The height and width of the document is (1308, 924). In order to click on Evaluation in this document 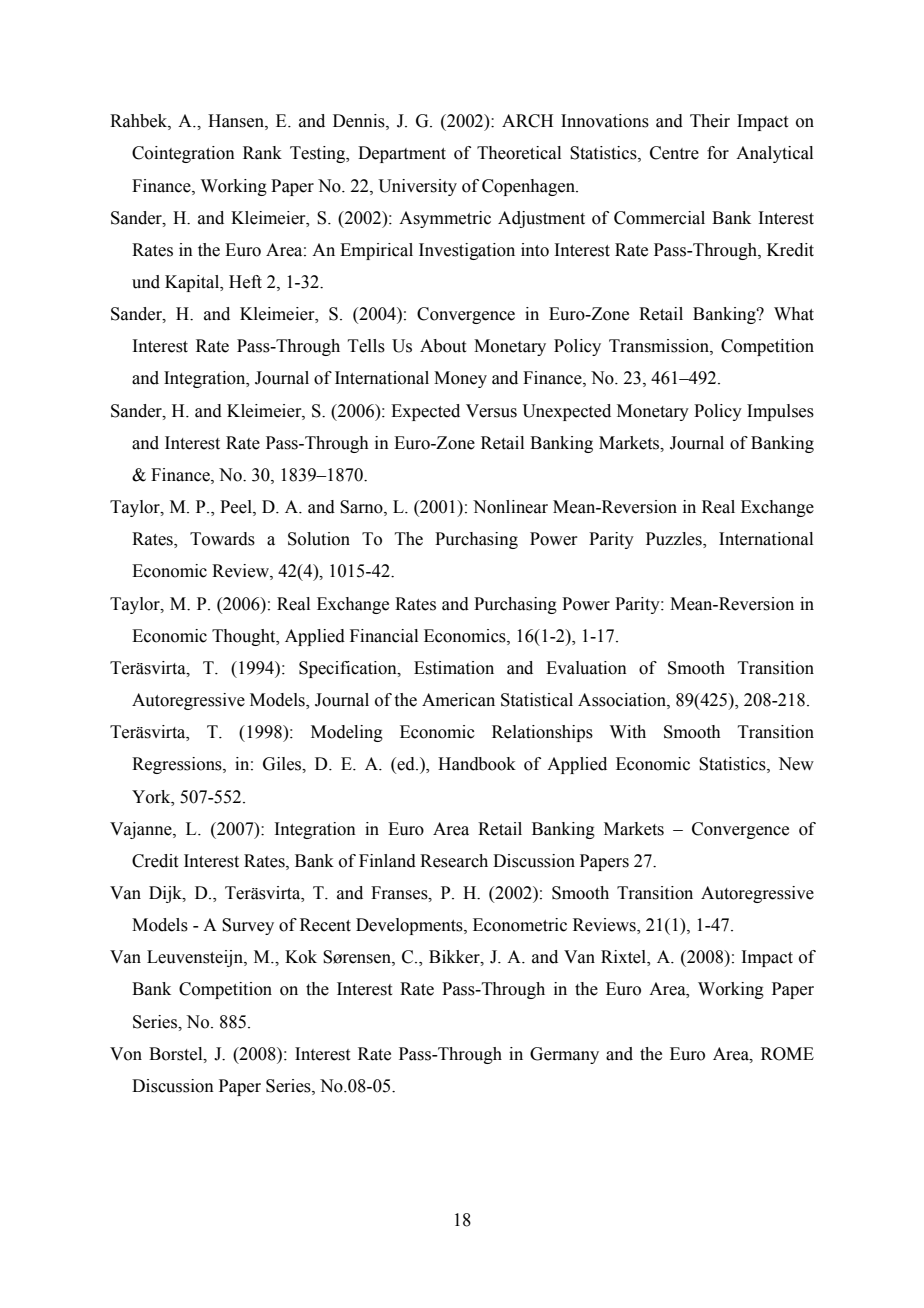, I will do `click(586, 668)`.
